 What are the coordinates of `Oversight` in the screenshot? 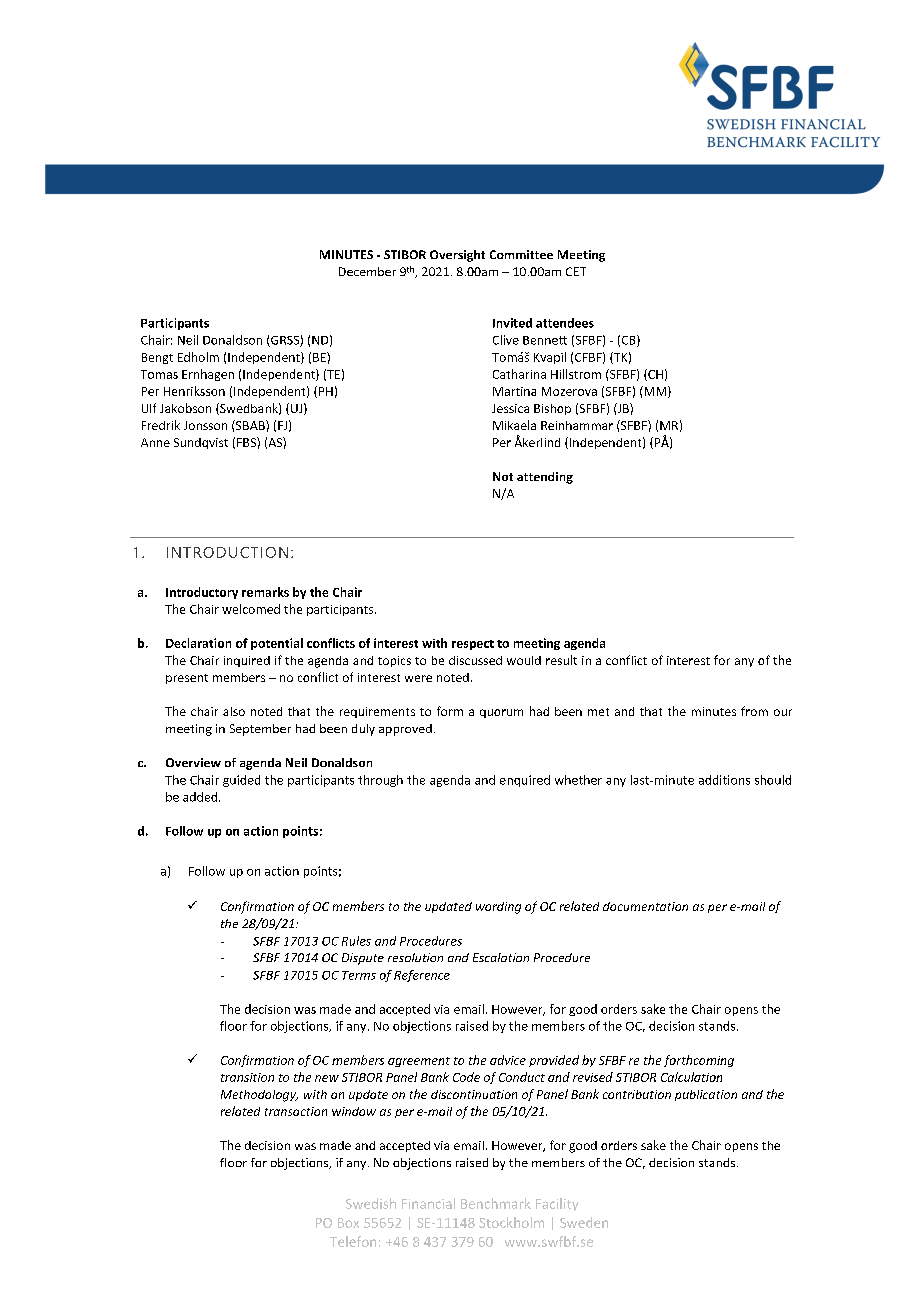 It's located at (457, 256).
